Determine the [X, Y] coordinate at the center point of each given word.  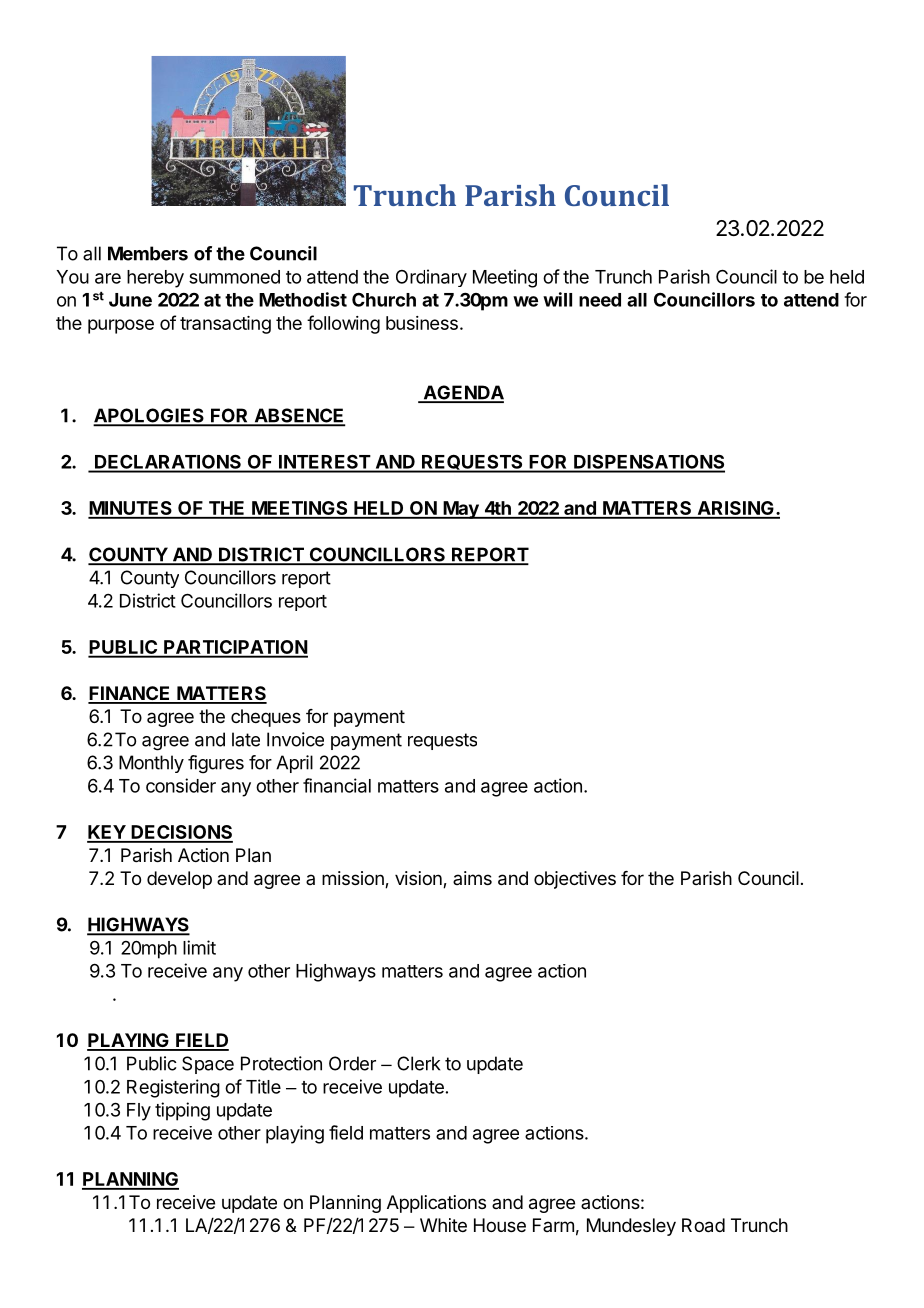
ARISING [735, 509]
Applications [436, 1204]
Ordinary [431, 278]
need [600, 300]
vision [419, 879]
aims [472, 878]
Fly [139, 1112]
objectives [575, 880]
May [461, 510]
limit [199, 947]
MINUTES [131, 509]
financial [337, 785]
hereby [155, 279]
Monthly [151, 764]
